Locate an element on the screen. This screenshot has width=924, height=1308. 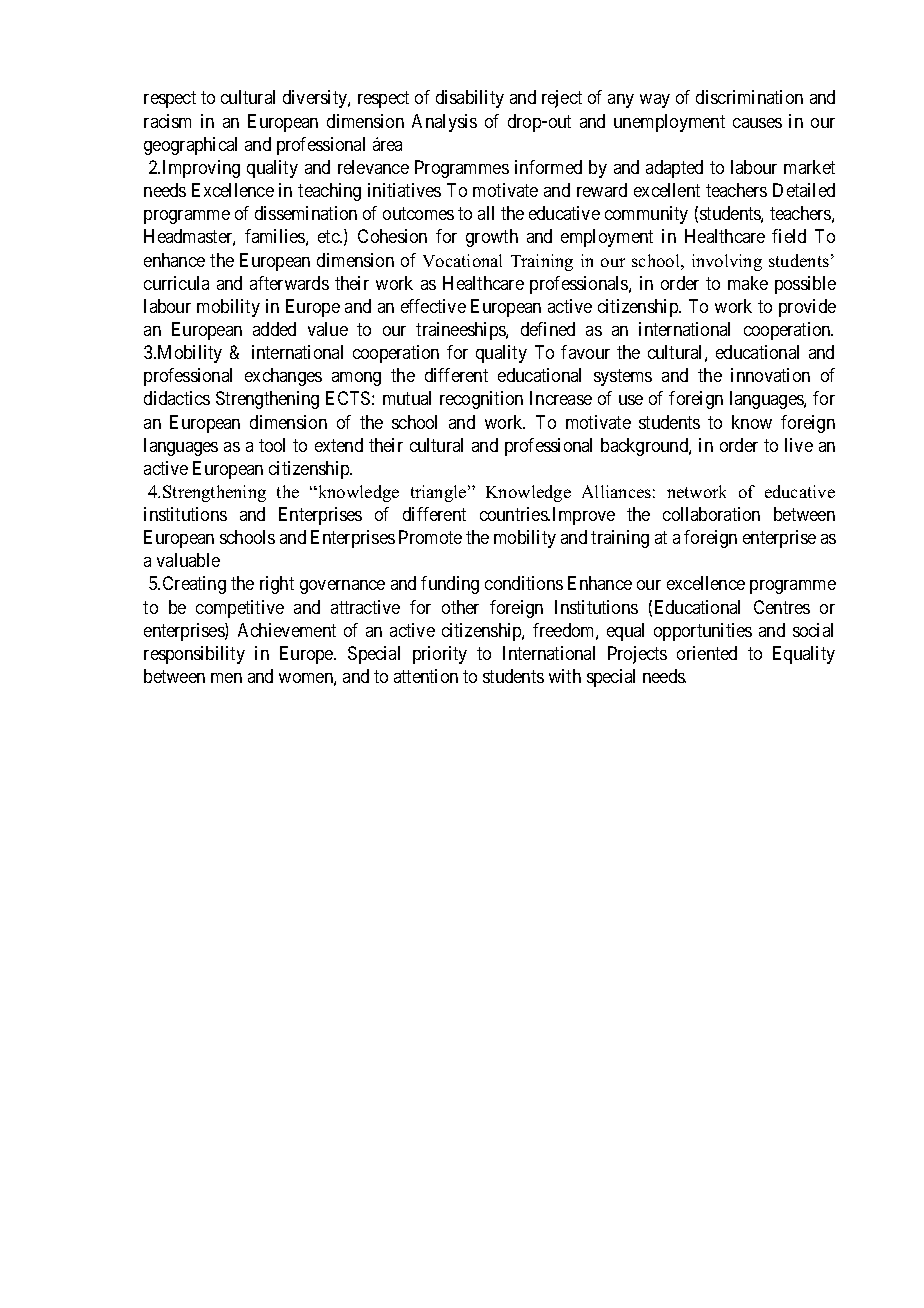
innovation is located at coordinates (770, 375).
